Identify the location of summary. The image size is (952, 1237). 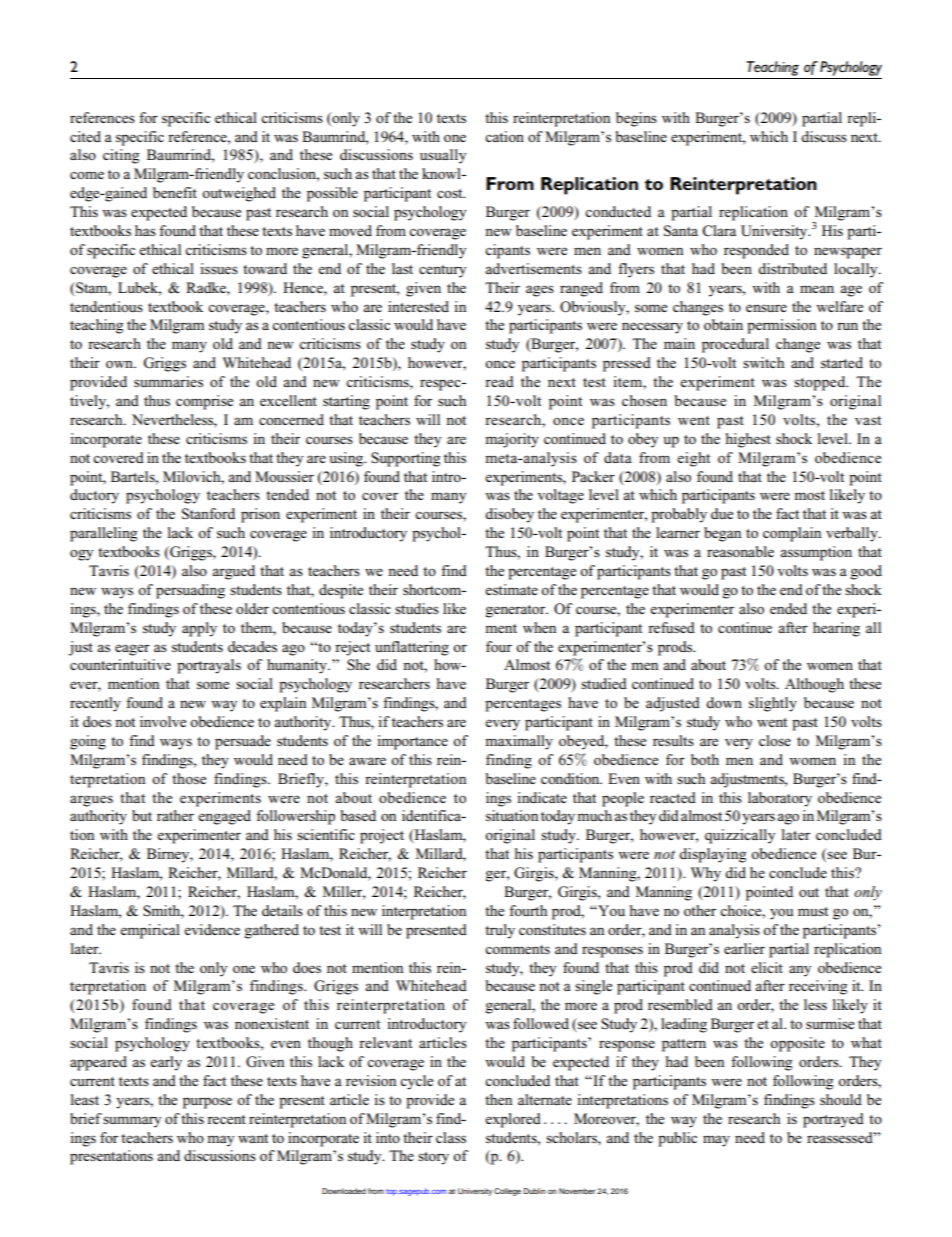
(132, 1122).
